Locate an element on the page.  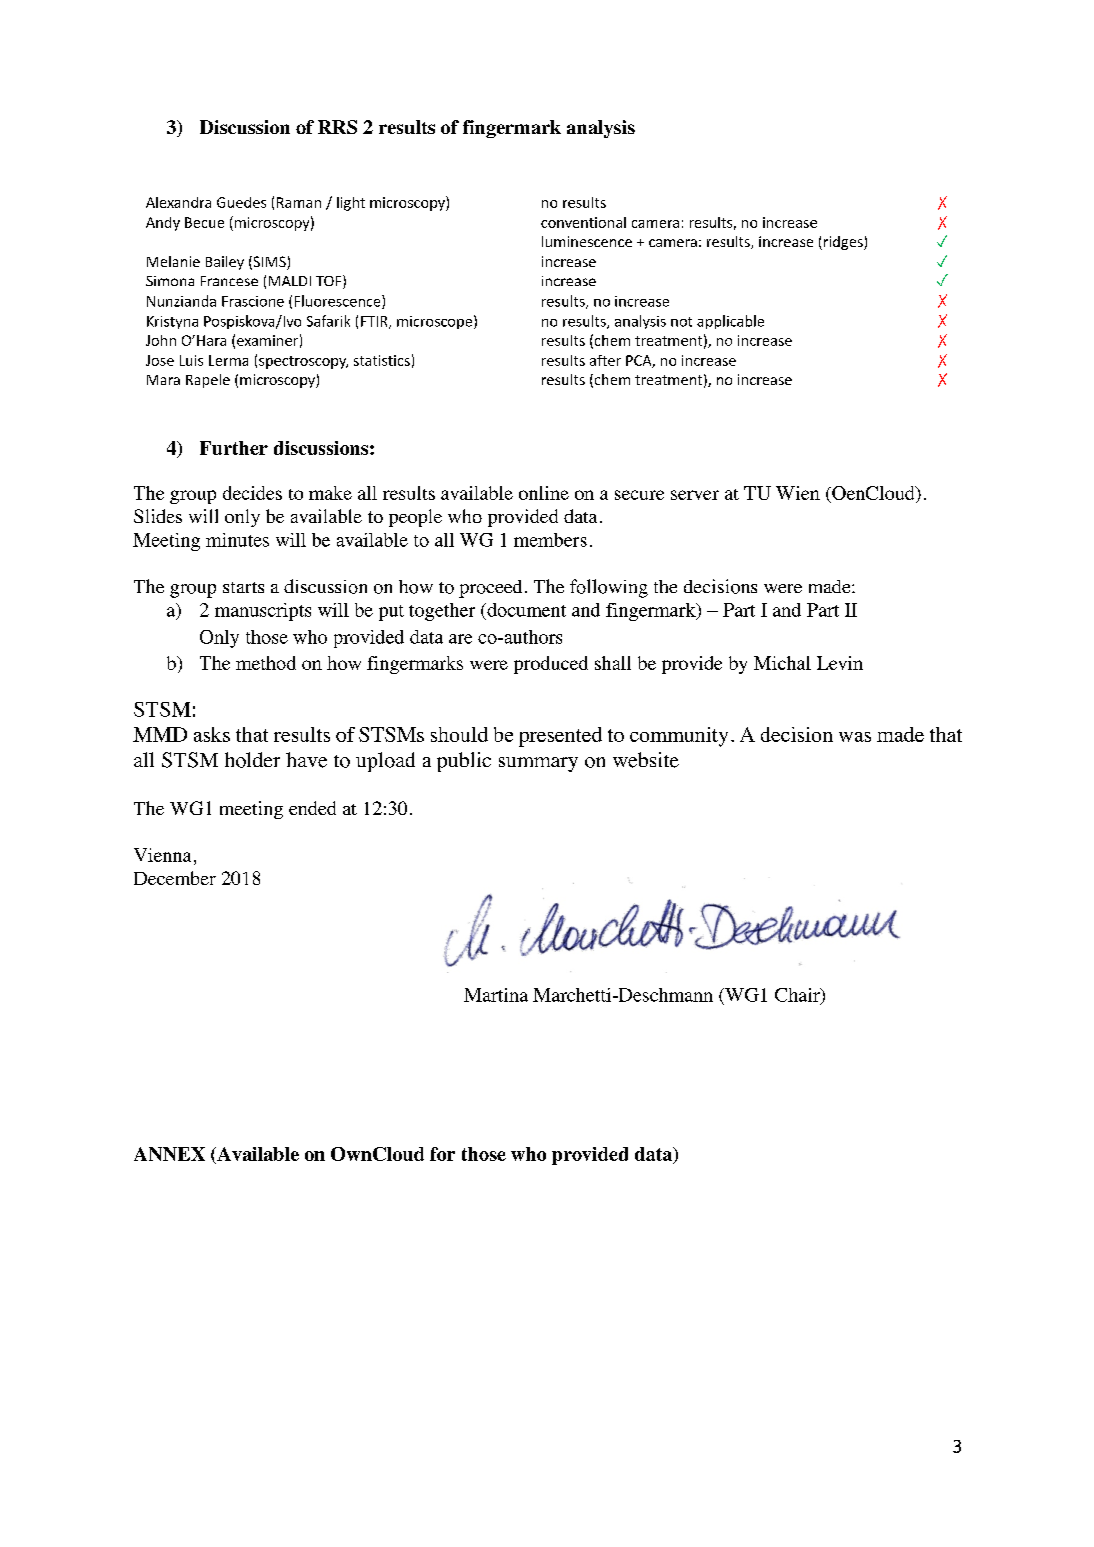
was is located at coordinates (855, 737).
